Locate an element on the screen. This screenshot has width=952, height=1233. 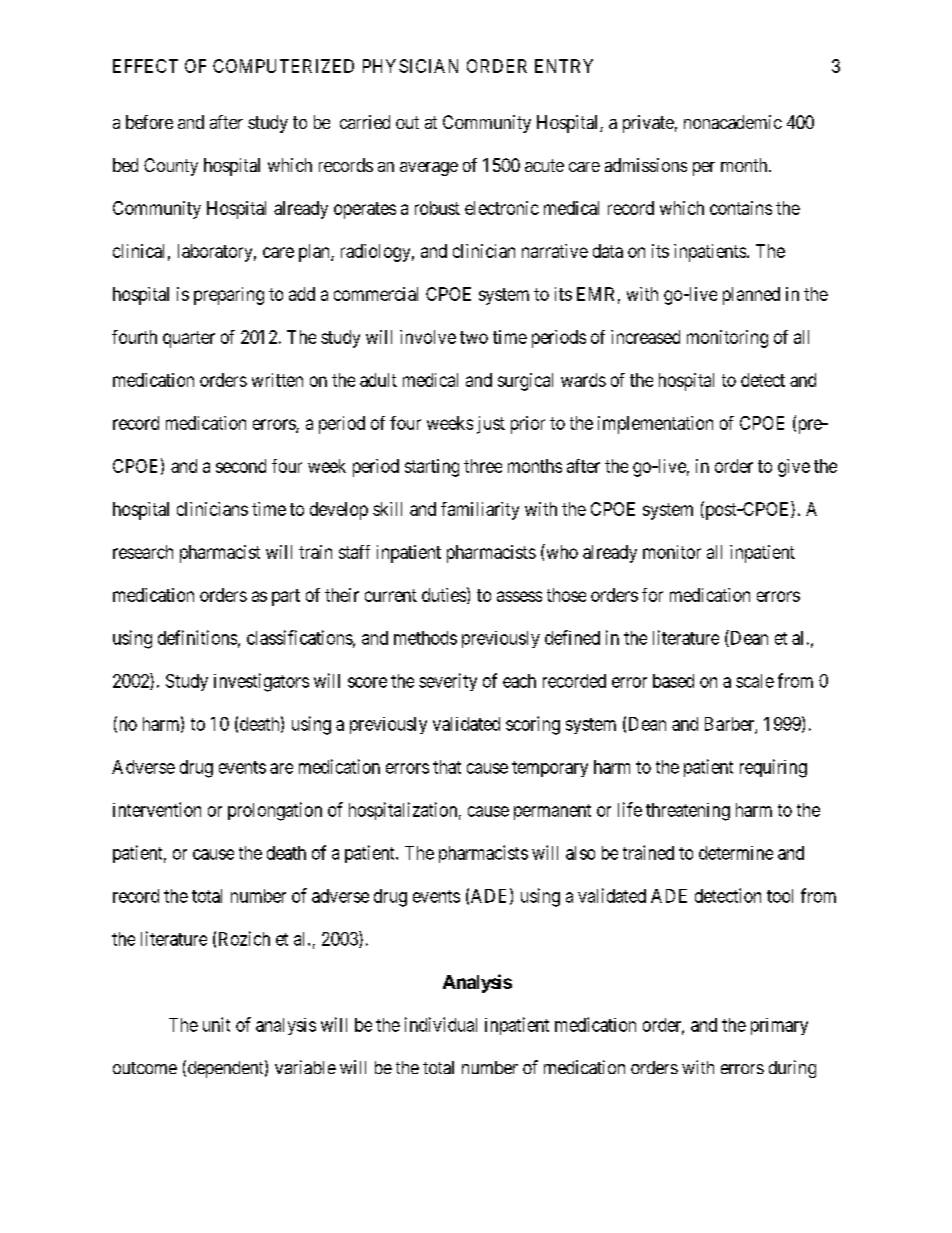
PHYSICIAN is located at coordinates (410, 66).
